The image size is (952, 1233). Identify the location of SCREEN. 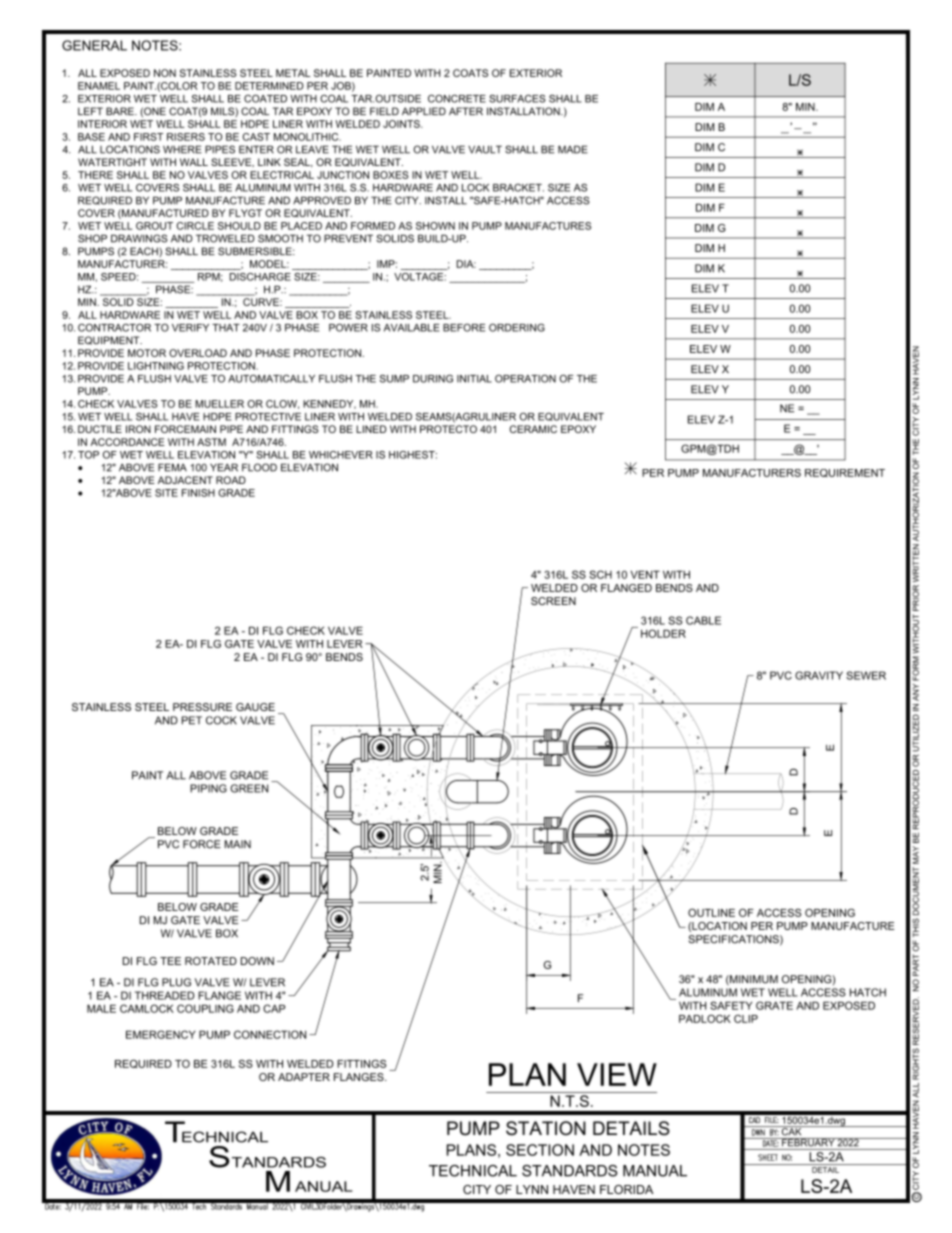
(553, 601).
